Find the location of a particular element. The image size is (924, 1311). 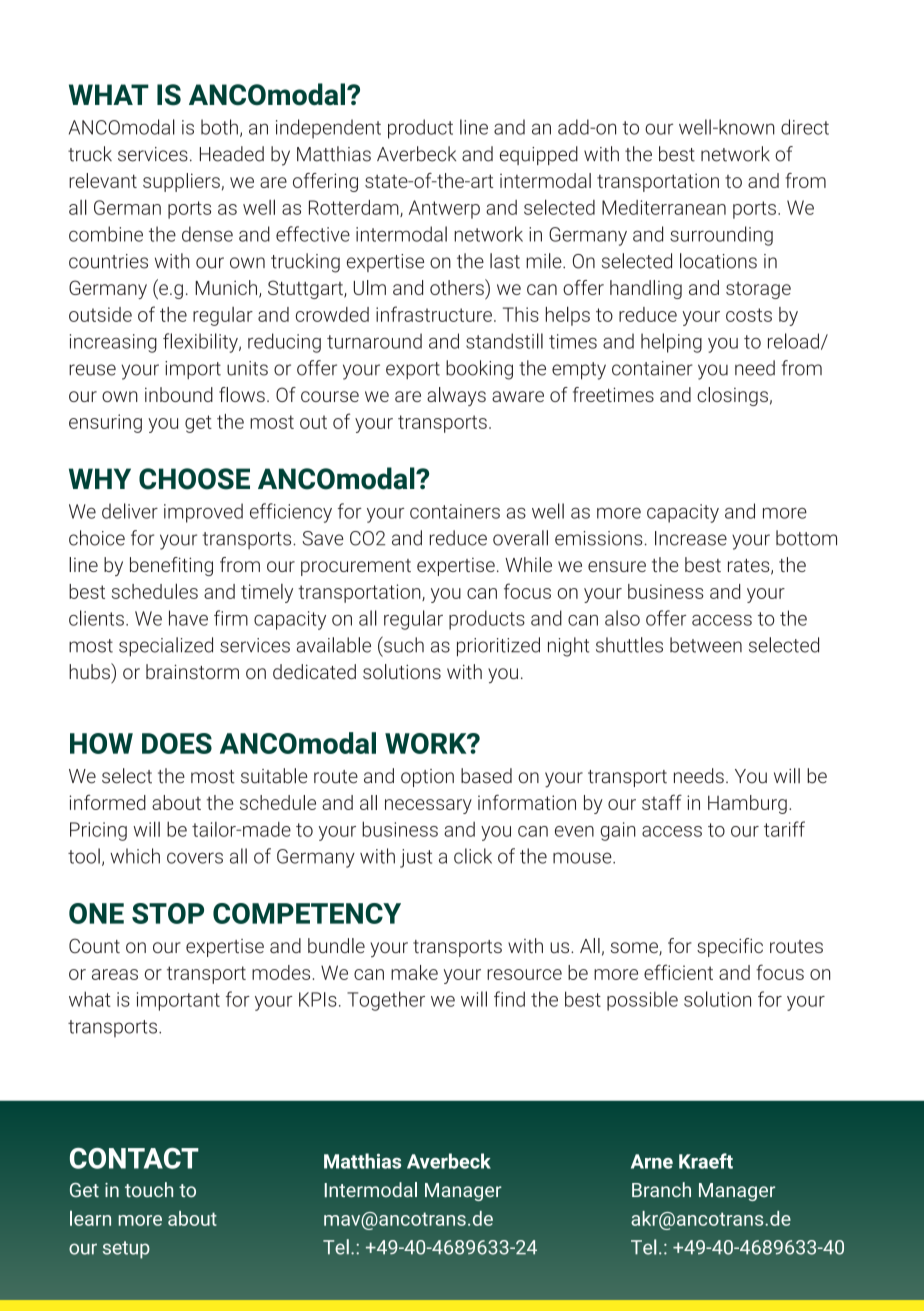

touch is located at coordinates (149, 1190).
